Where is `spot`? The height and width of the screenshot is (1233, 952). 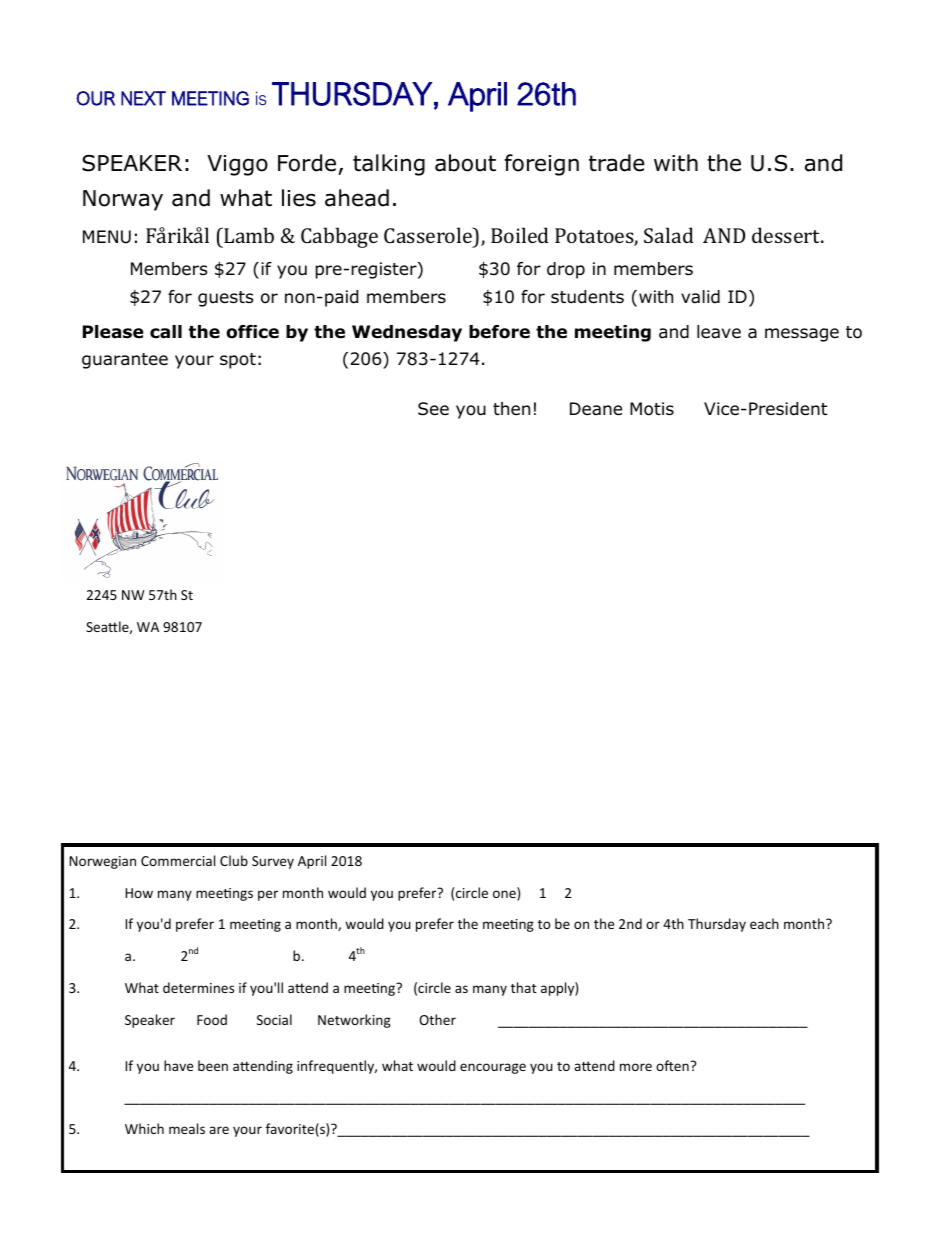
spot is located at coordinates (238, 361).
